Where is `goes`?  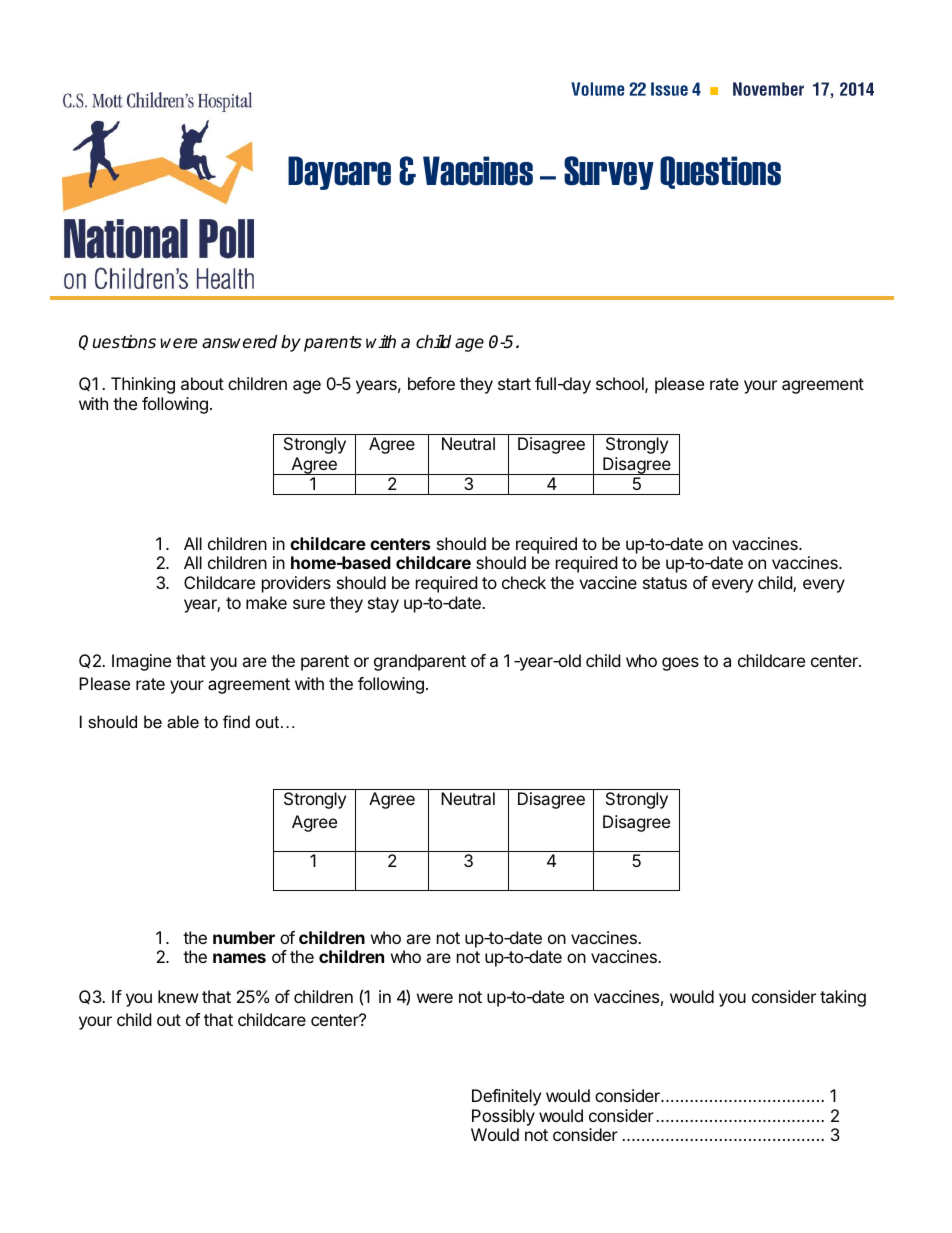 goes is located at coordinates (680, 664).
